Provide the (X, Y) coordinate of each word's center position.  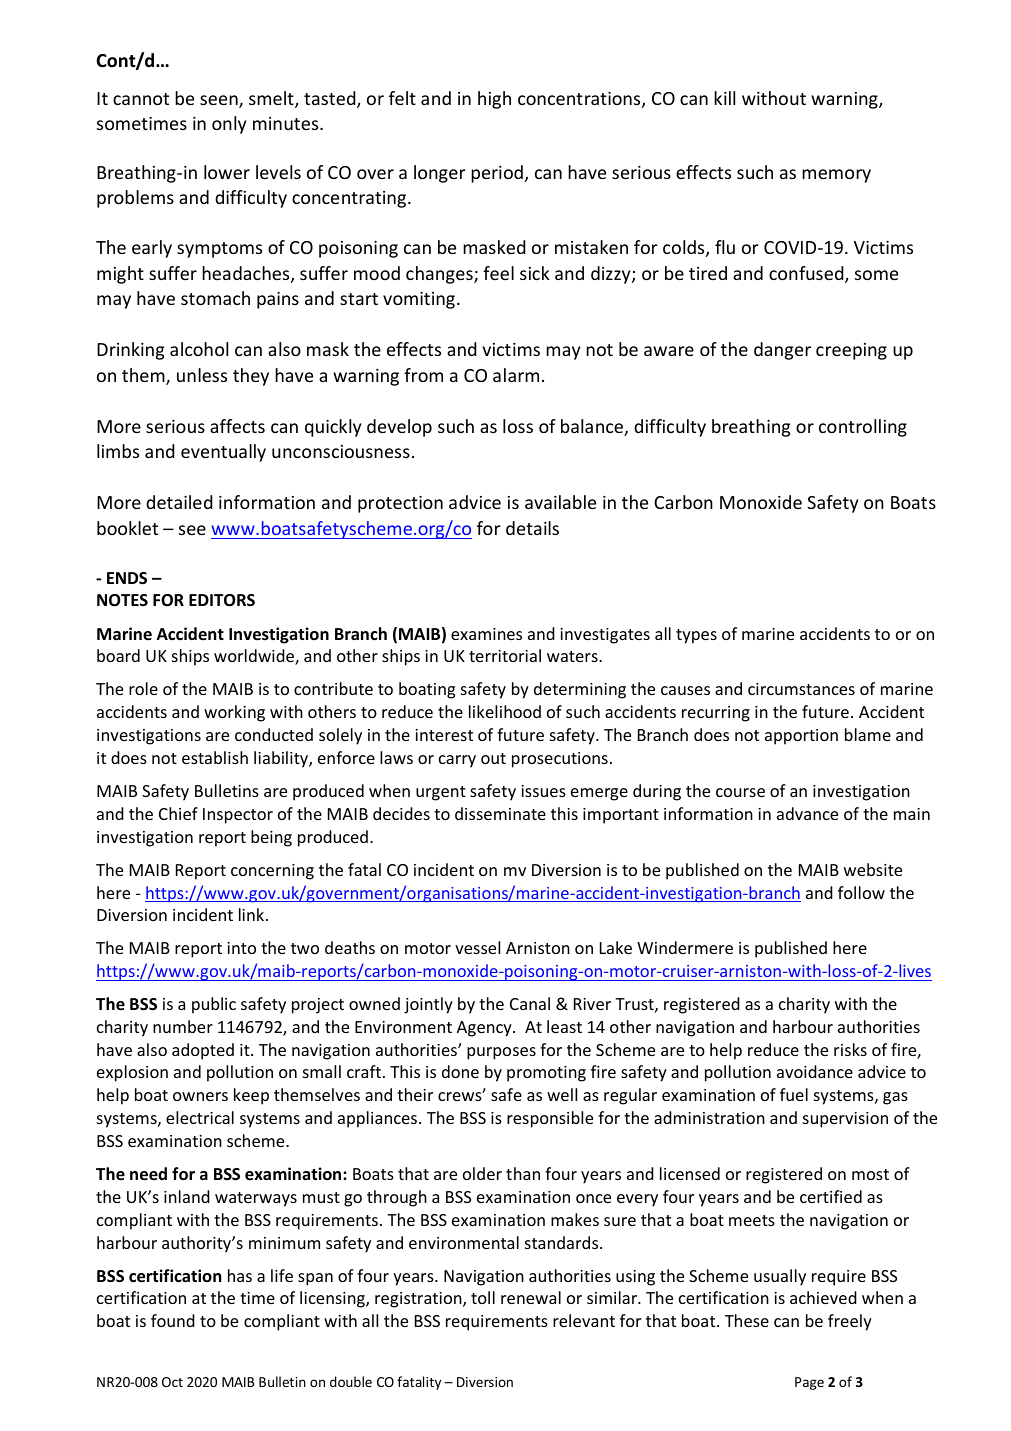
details (532, 528)
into (241, 948)
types (696, 636)
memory (836, 176)
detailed (179, 502)
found (173, 1320)
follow (861, 892)
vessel (477, 947)
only (229, 125)
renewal (531, 1297)
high (494, 100)
